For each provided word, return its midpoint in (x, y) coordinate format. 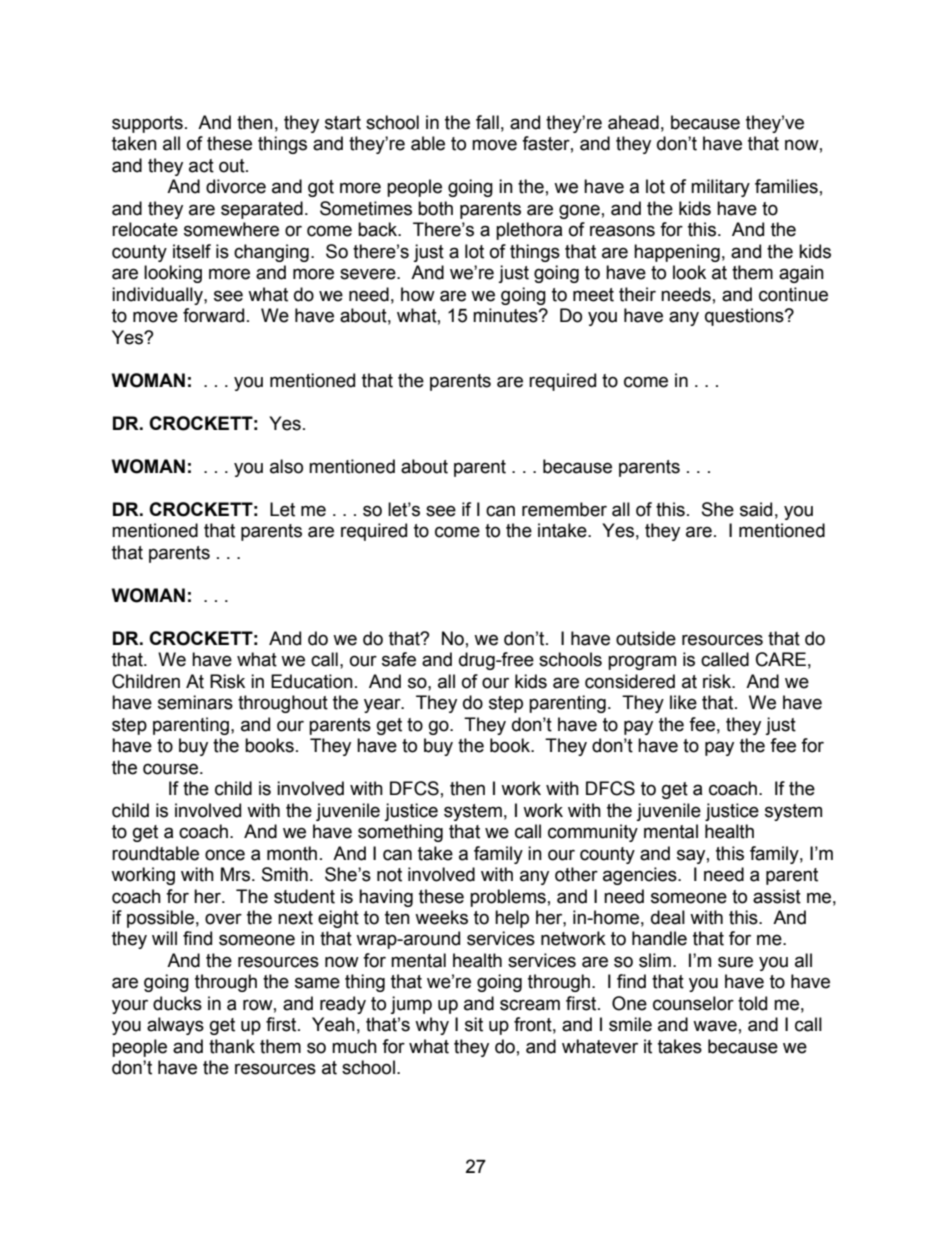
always (175, 1026)
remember (564, 509)
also (286, 466)
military (720, 188)
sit (474, 1024)
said (756, 509)
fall (487, 122)
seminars (195, 702)
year (383, 705)
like (683, 702)
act (201, 166)
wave (715, 1026)
